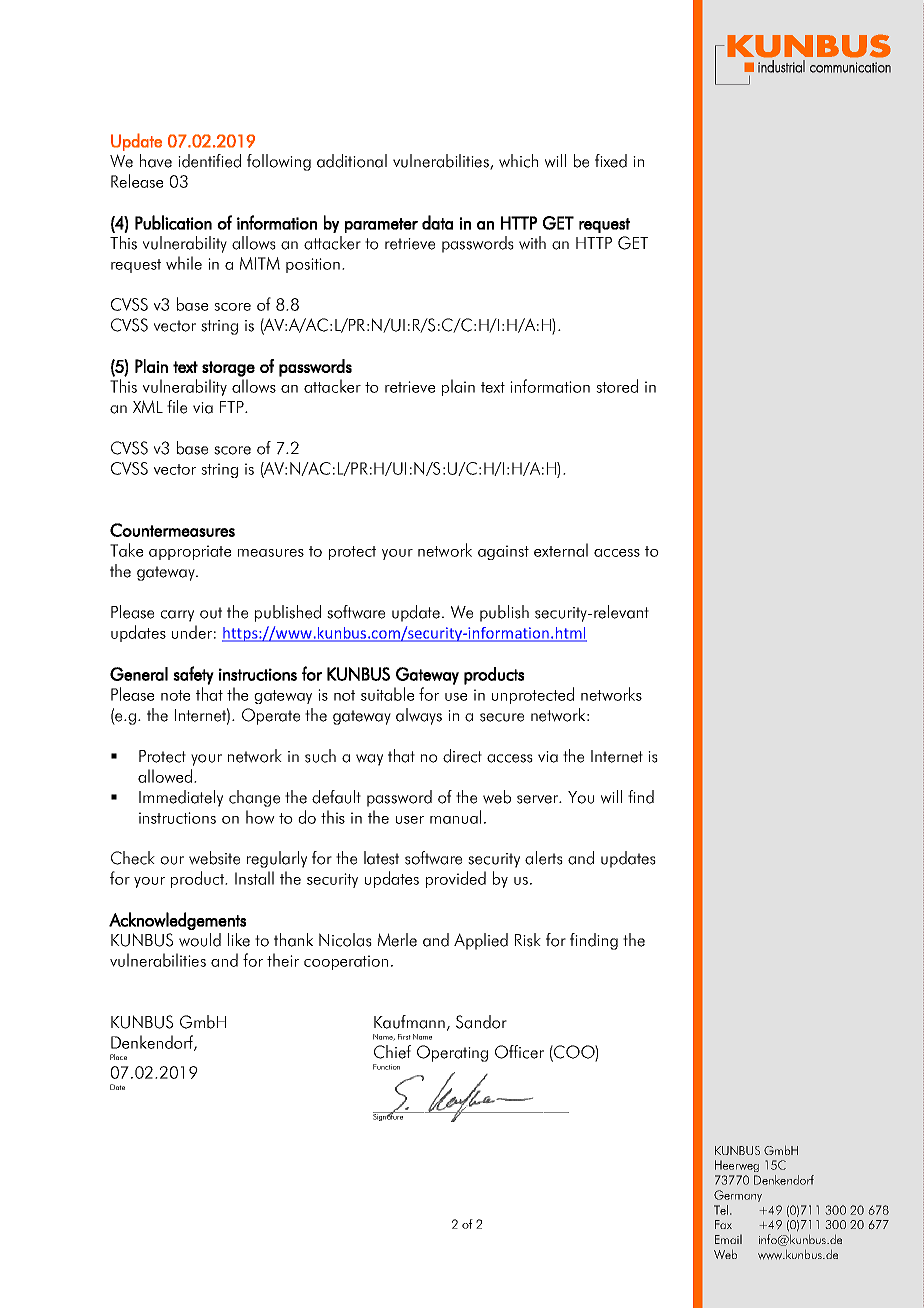 The width and height of the screenshot is (924, 1308). Describe the element at coordinates (389, 1116) in the screenshot. I see `Signature` at that location.
